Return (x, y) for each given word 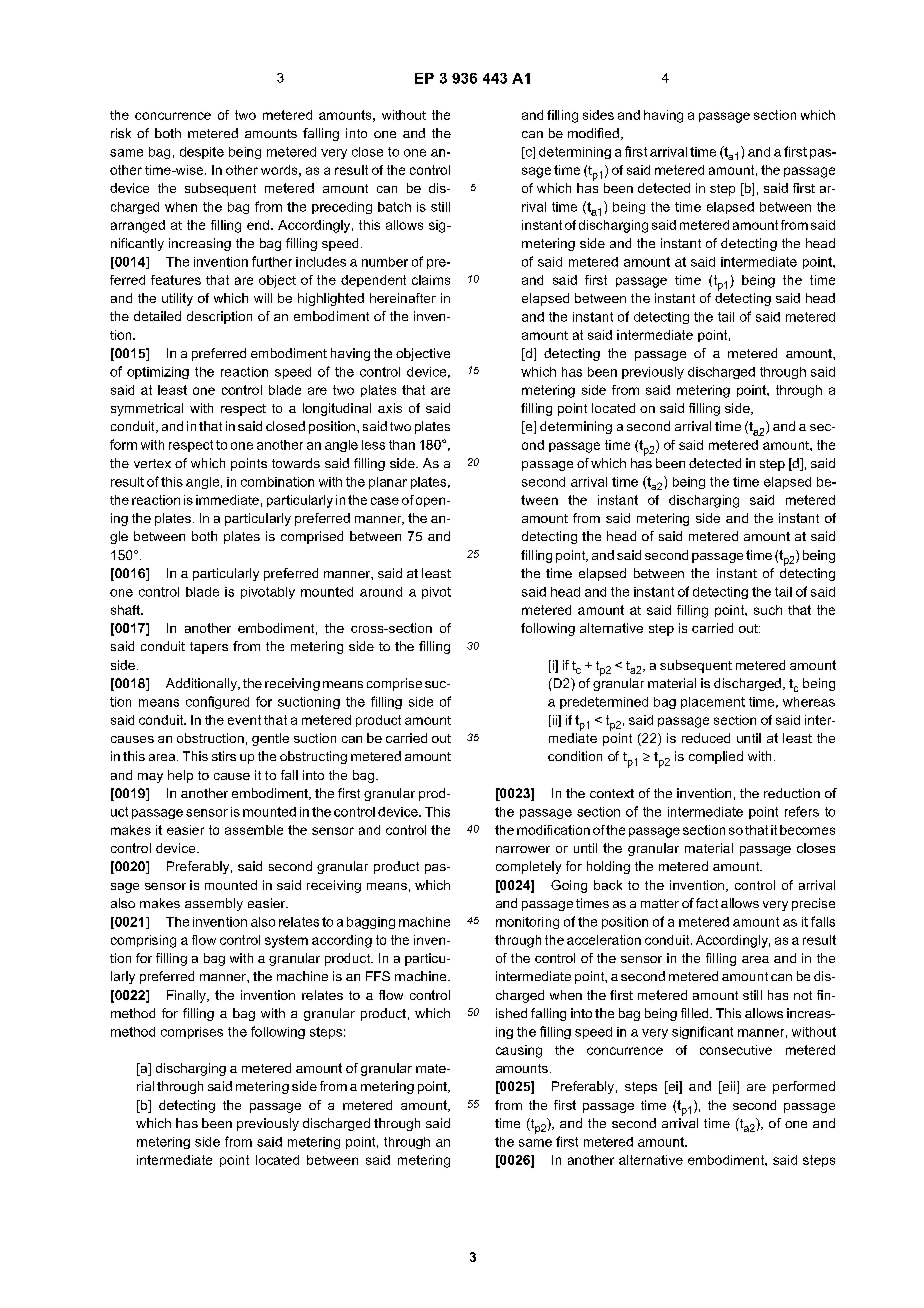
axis (390, 408)
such (768, 610)
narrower (523, 849)
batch (394, 207)
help (180, 776)
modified (593, 133)
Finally (187, 996)
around (381, 592)
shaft (127, 610)
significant (702, 1032)
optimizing (158, 373)
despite (202, 153)
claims (431, 280)
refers (802, 811)
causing (519, 1051)
